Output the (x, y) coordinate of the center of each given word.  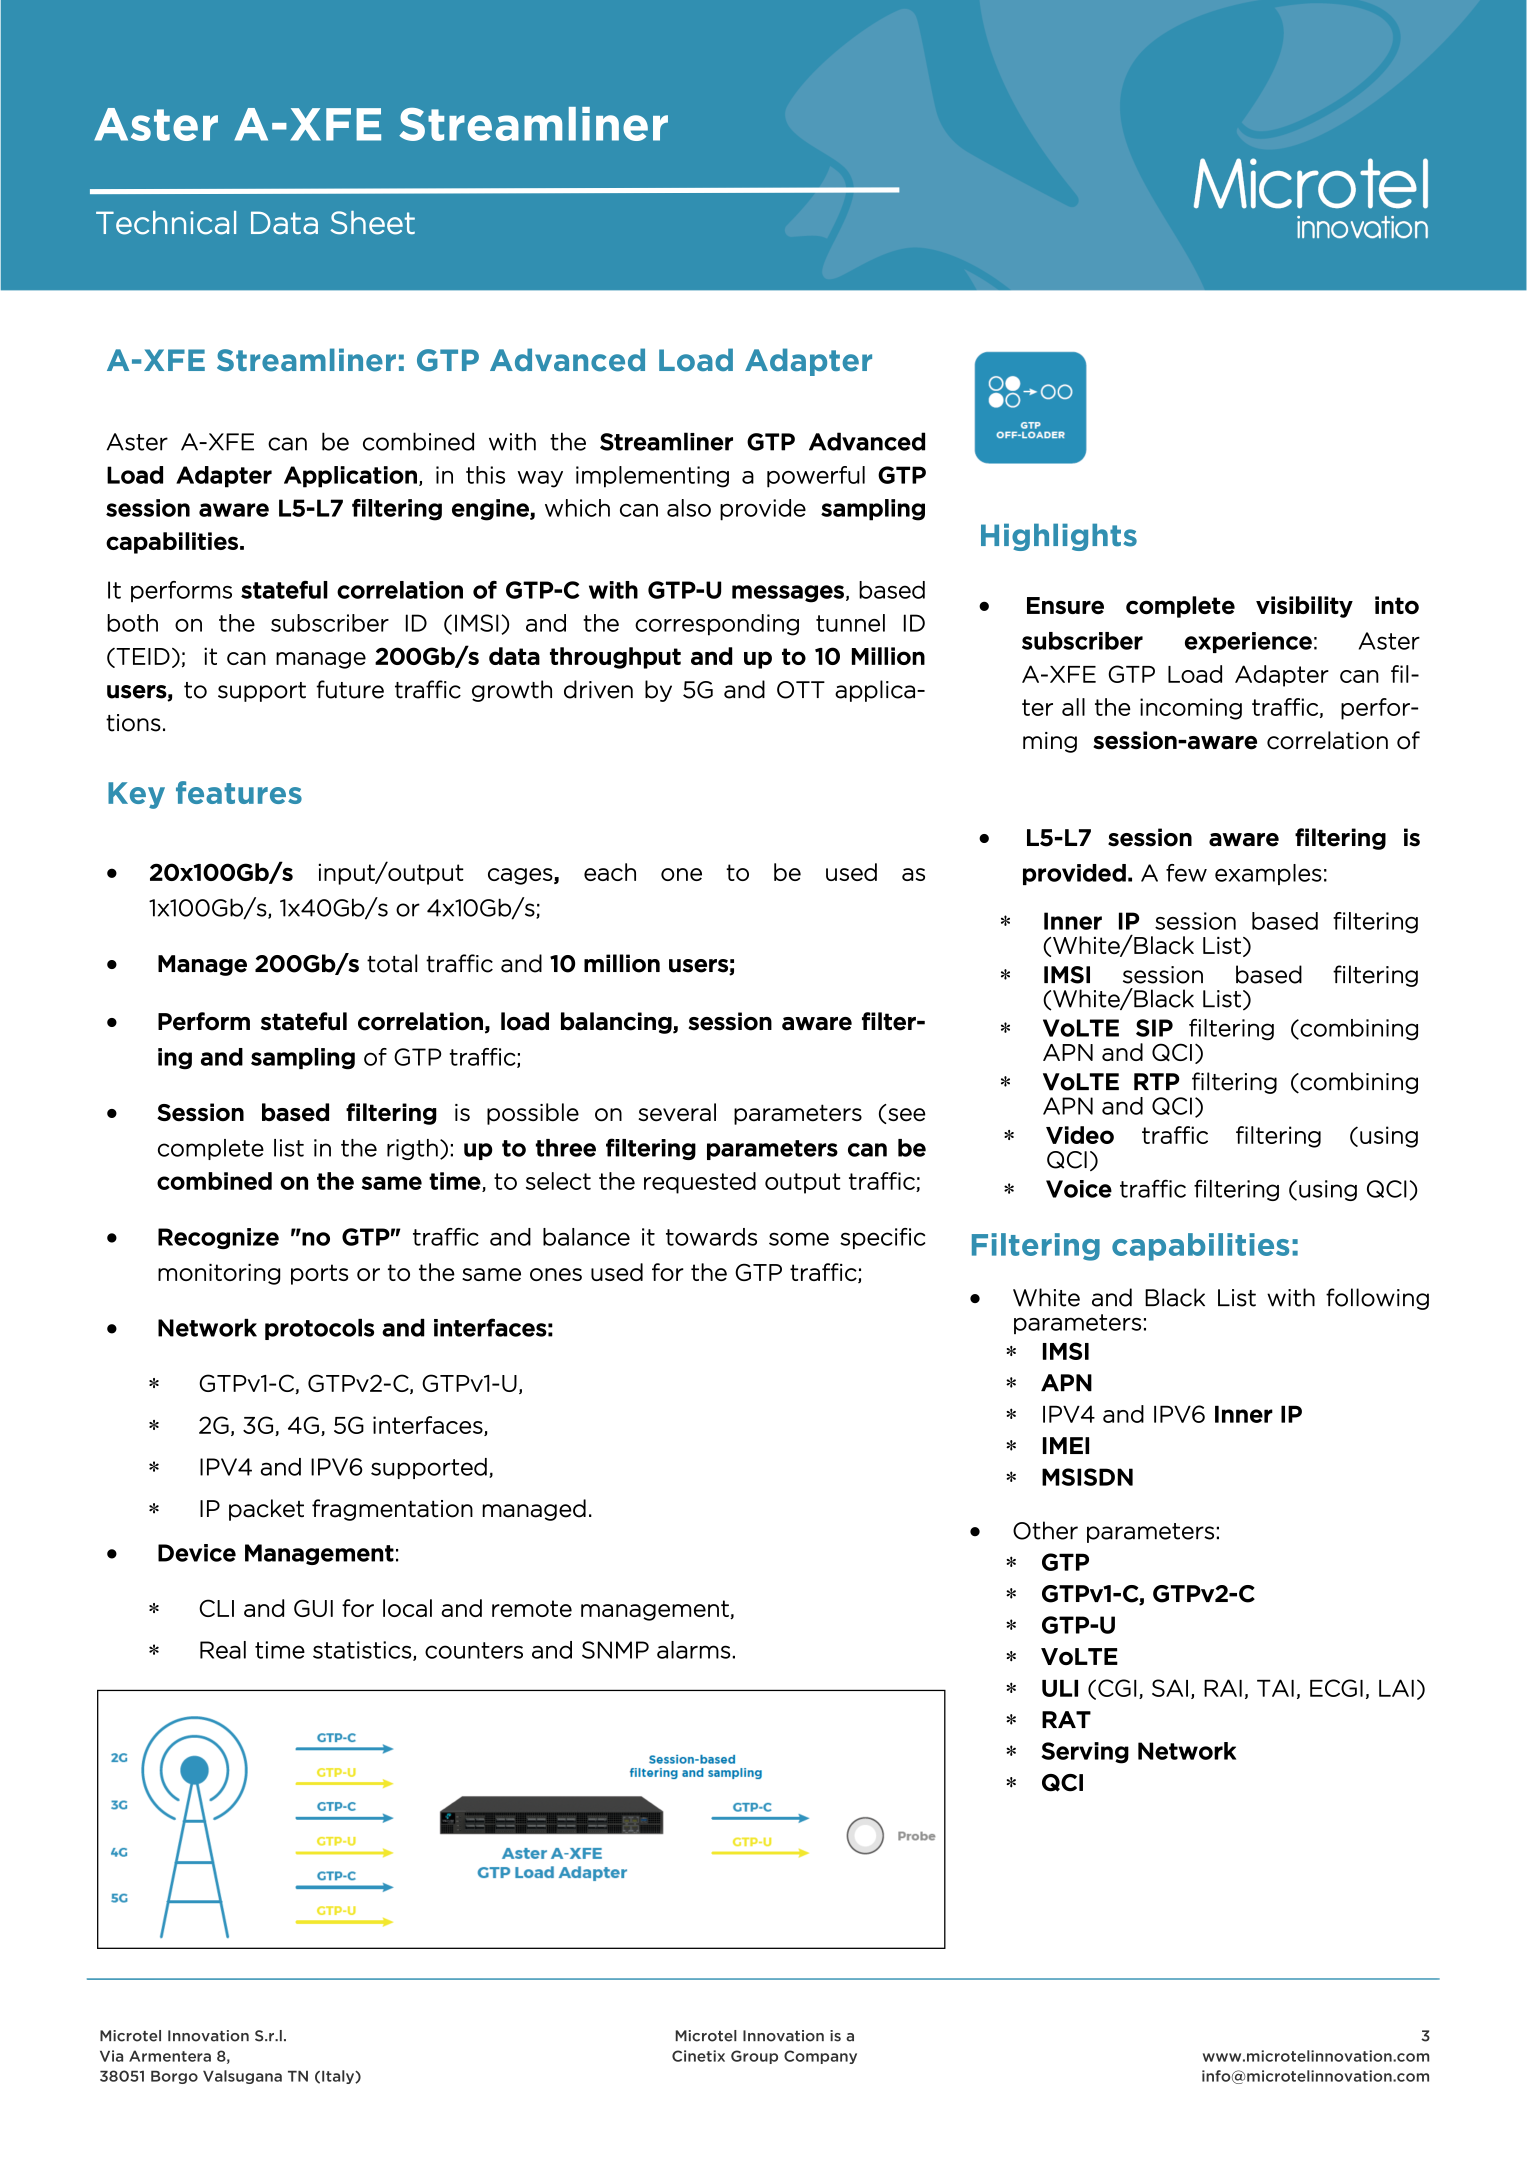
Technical (166, 223)
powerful (816, 477)
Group (754, 2057)
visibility (1304, 607)
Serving (1085, 1753)
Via (111, 2056)
